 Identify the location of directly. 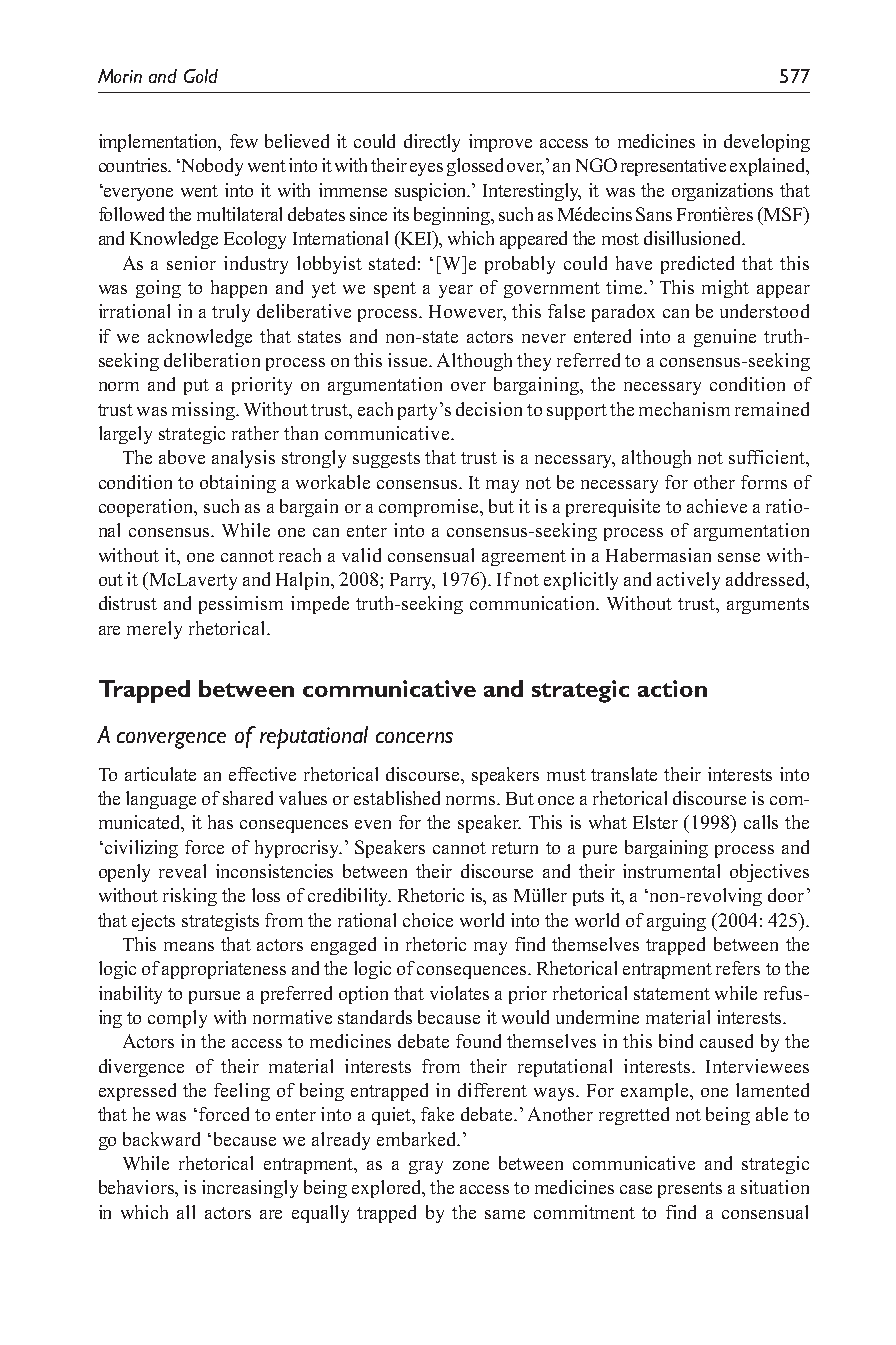
(432, 143).
